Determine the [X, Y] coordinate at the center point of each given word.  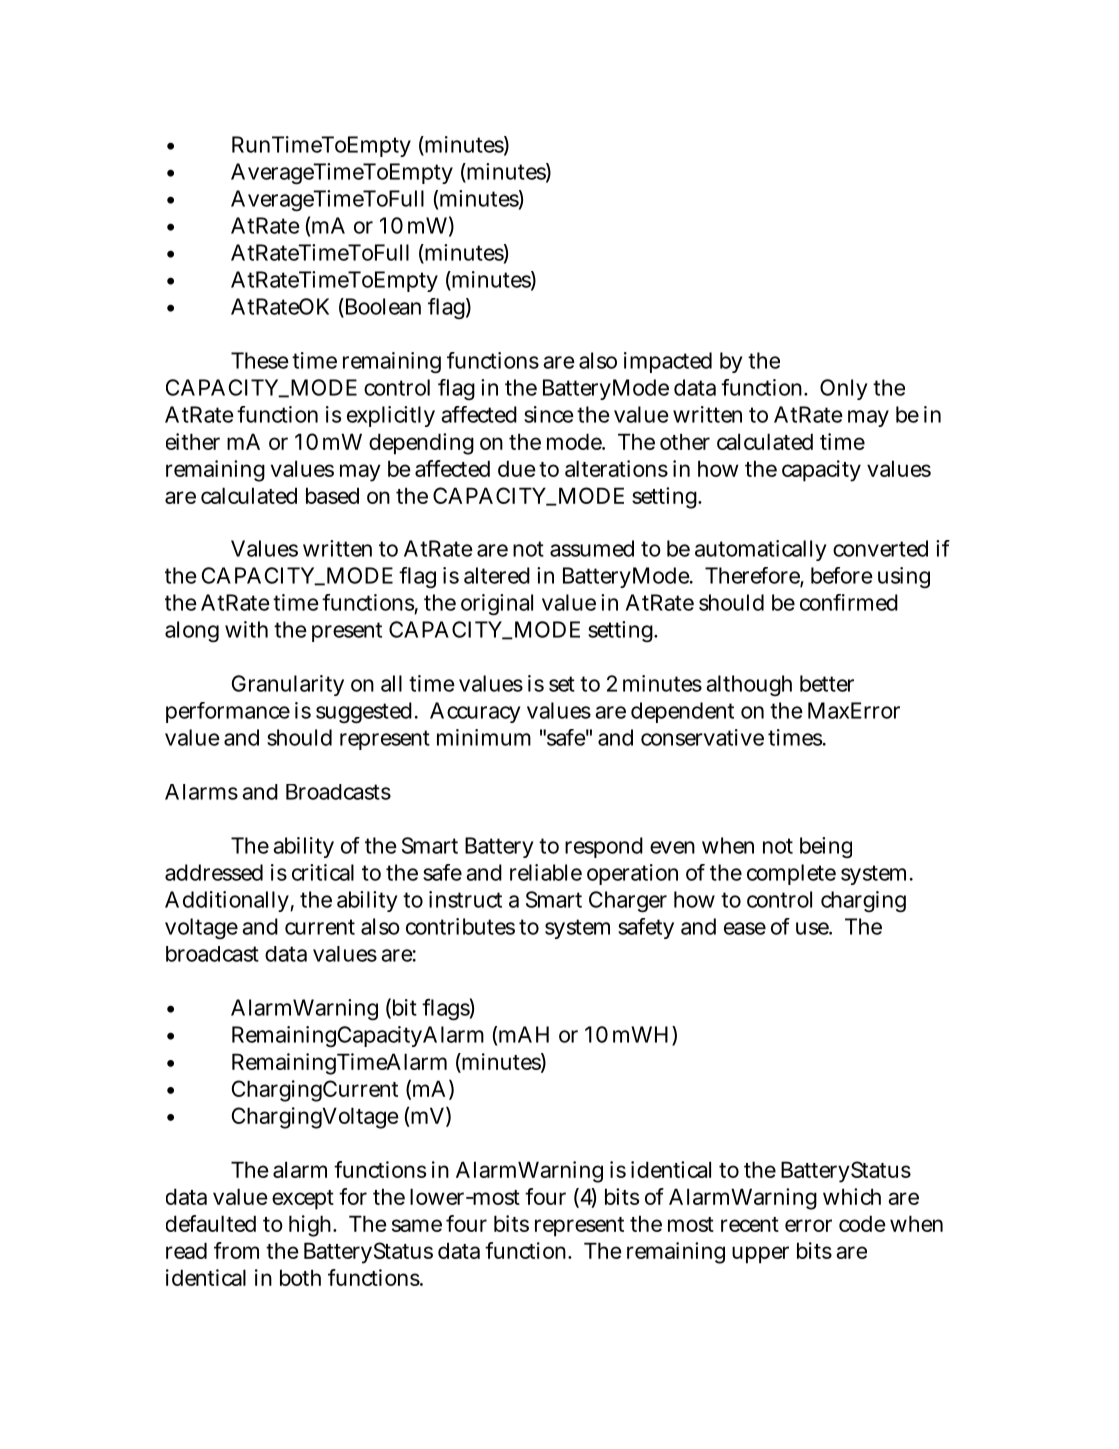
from [236, 1250]
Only [844, 389]
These [260, 360]
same [417, 1225]
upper [760, 1255]
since [549, 414]
